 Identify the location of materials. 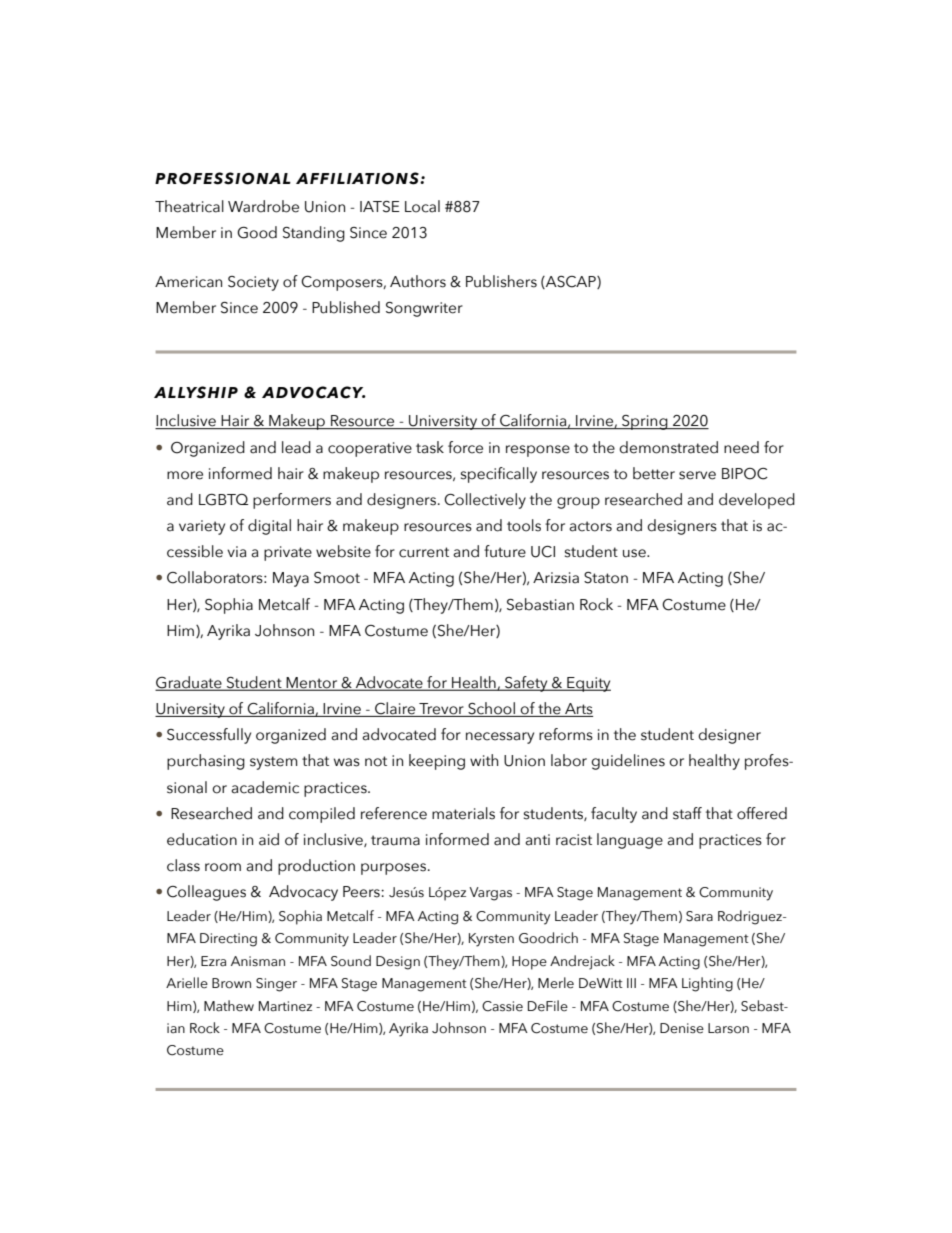
(463, 813).
